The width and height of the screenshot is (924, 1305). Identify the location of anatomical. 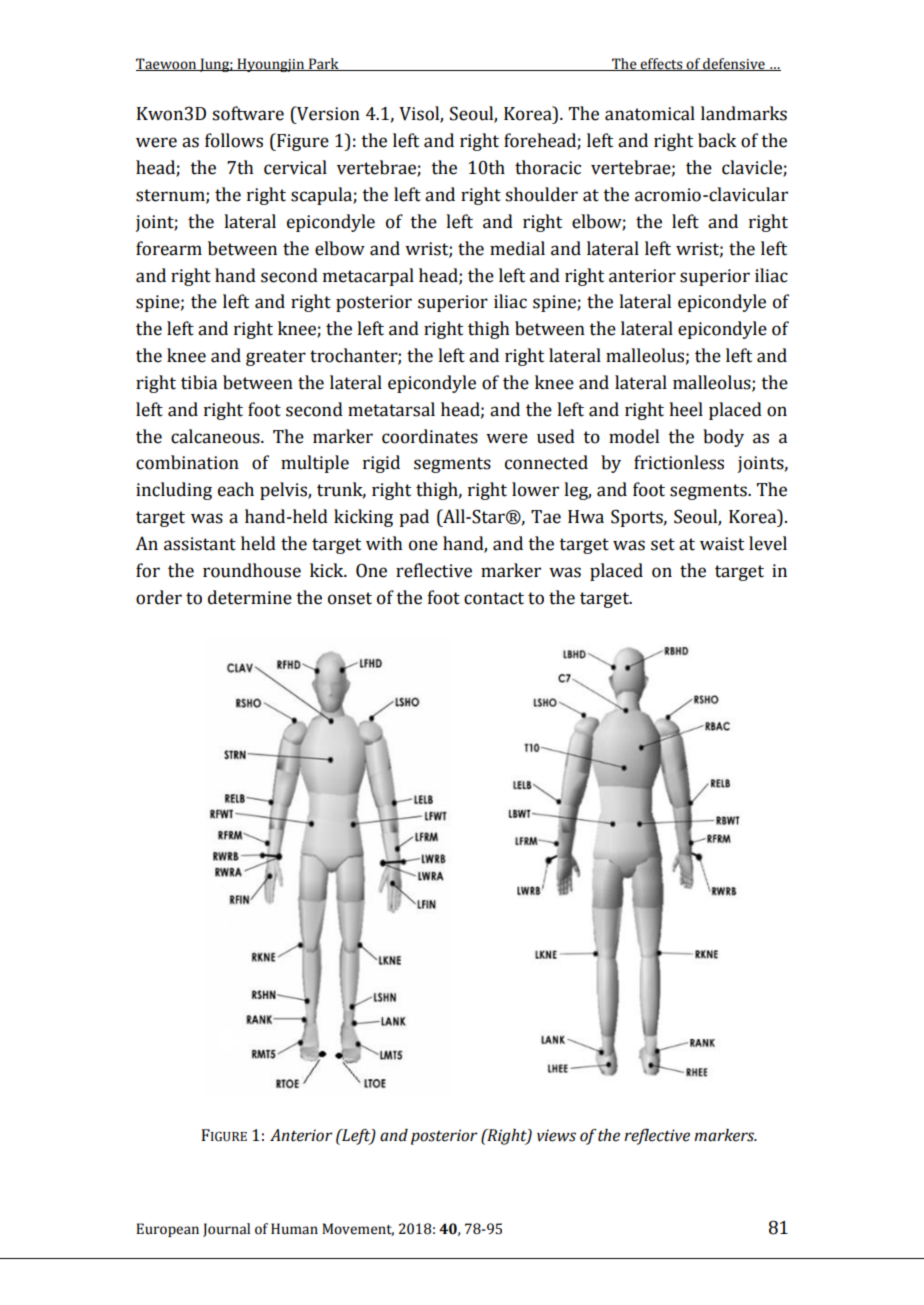
(650, 113).
